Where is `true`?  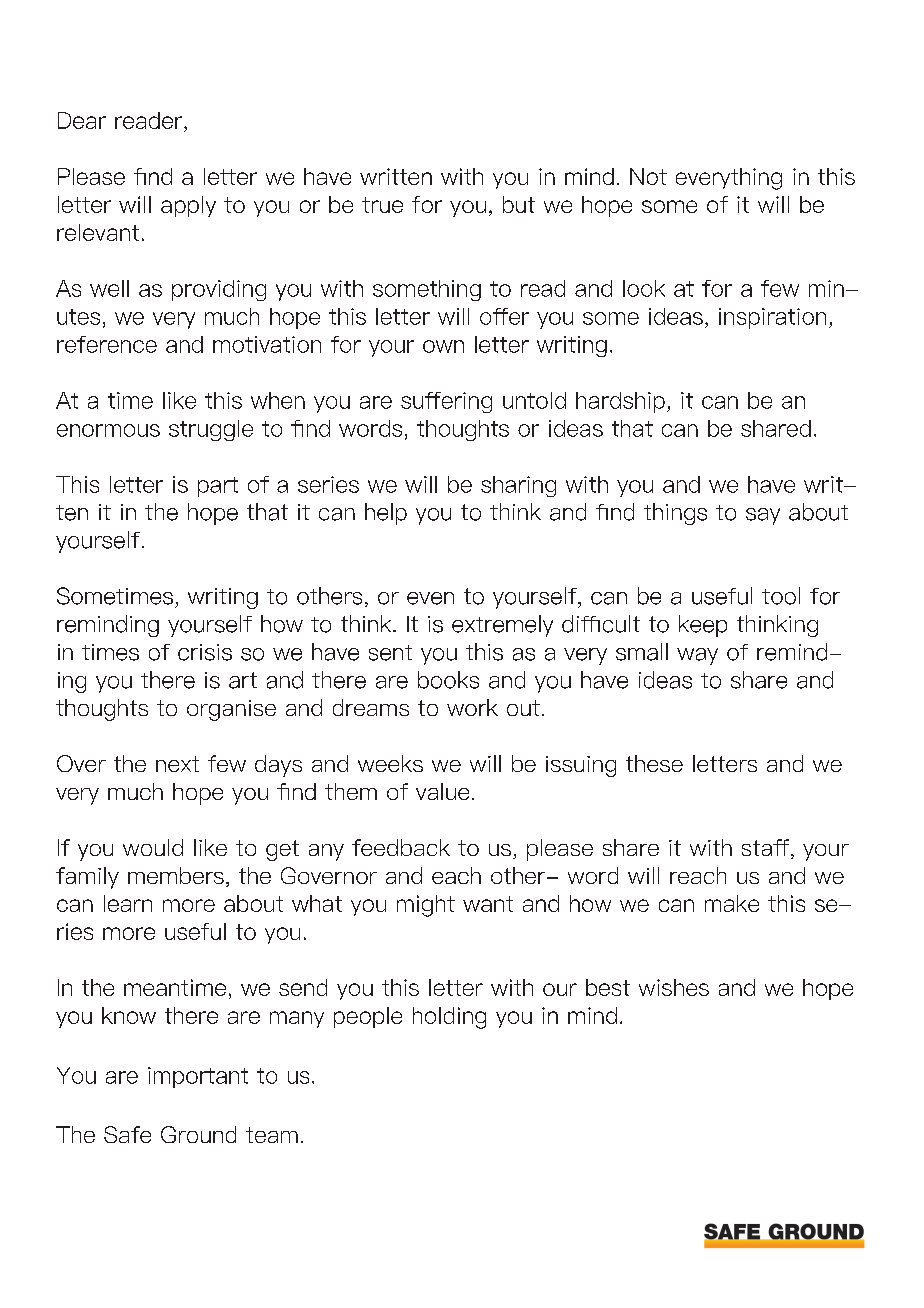 true is located at coordinates (382, 205).
